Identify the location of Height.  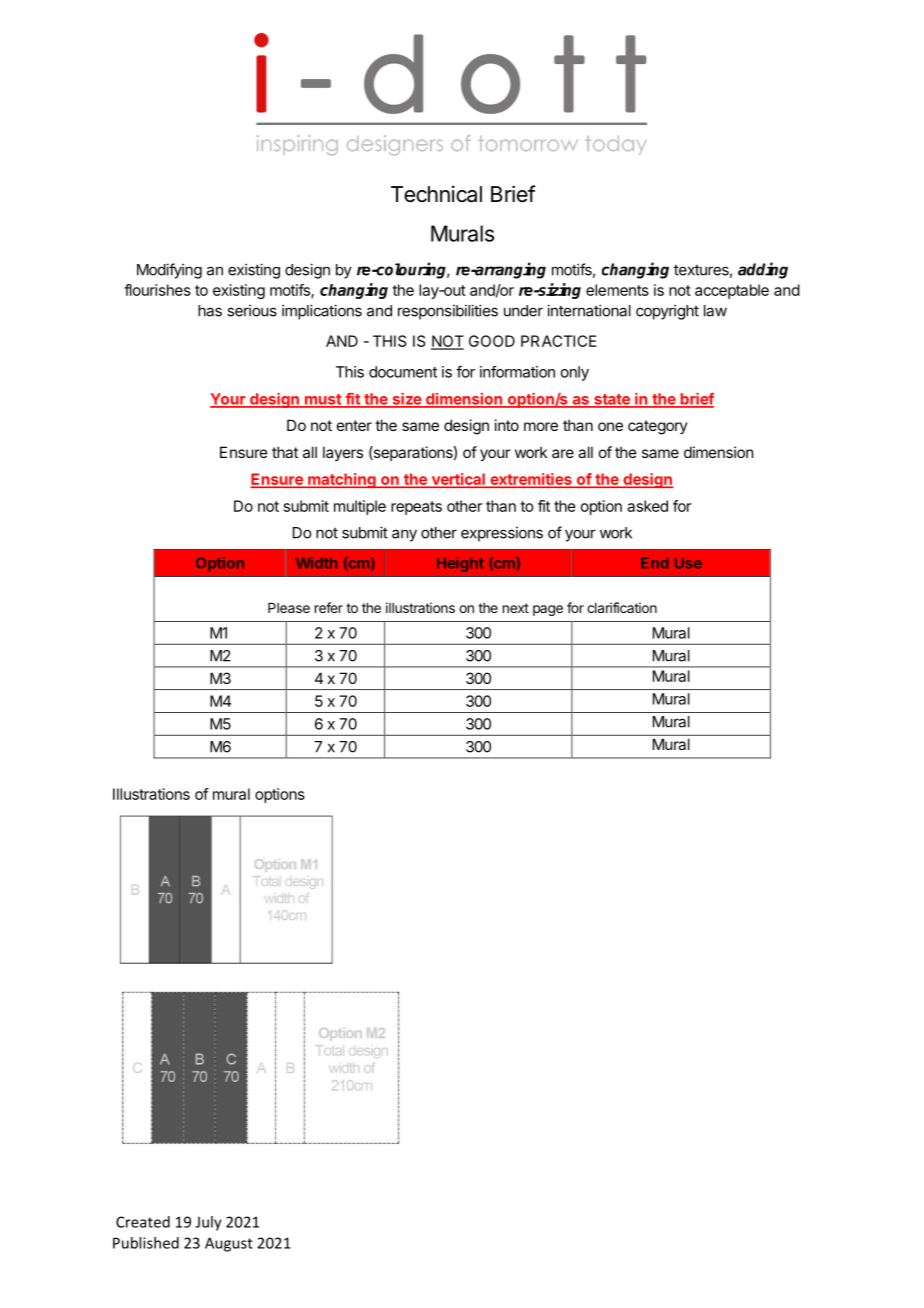
(460, 564).
